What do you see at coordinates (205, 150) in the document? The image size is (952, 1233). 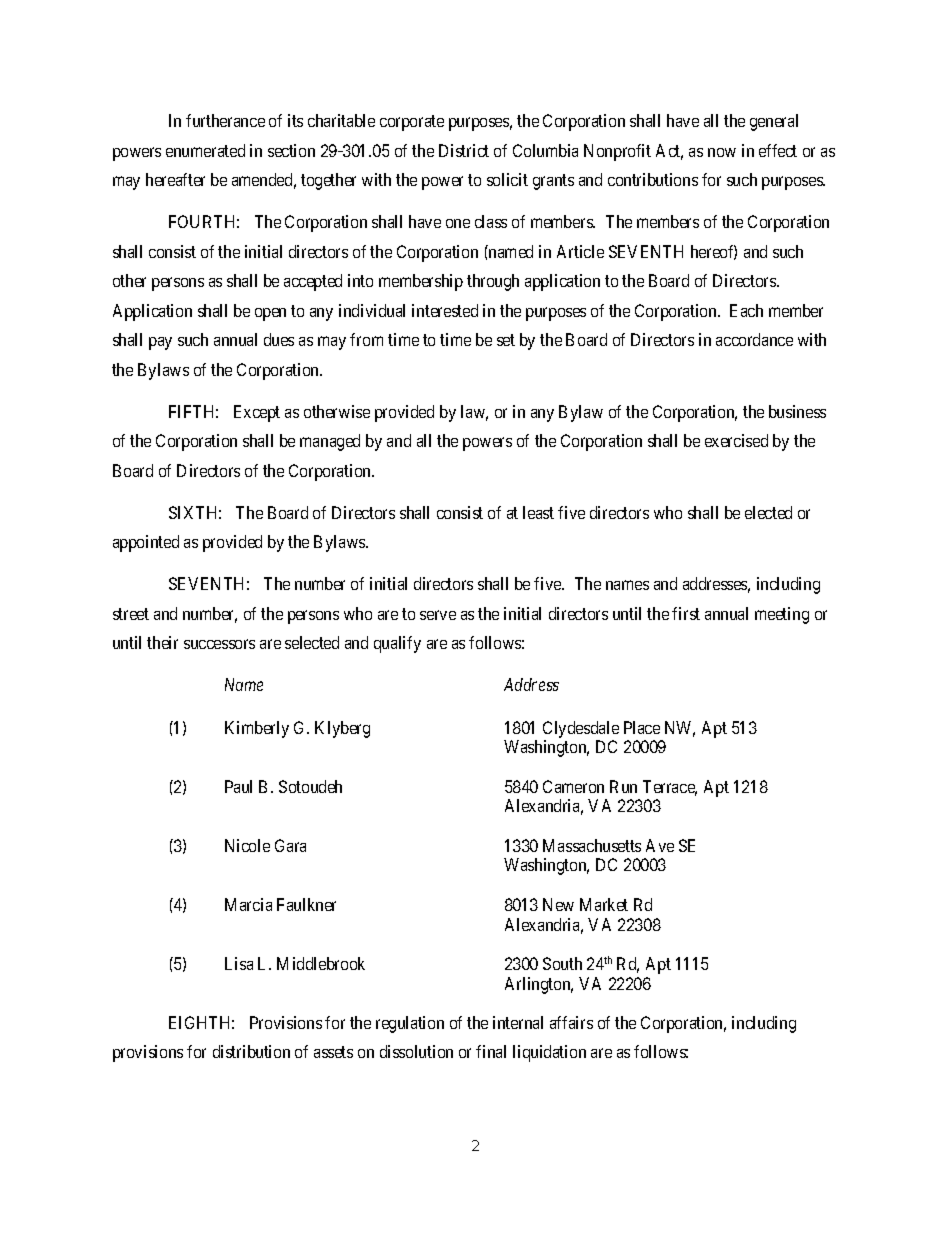 I see `enumerated` at bounding box center [205, 150].
